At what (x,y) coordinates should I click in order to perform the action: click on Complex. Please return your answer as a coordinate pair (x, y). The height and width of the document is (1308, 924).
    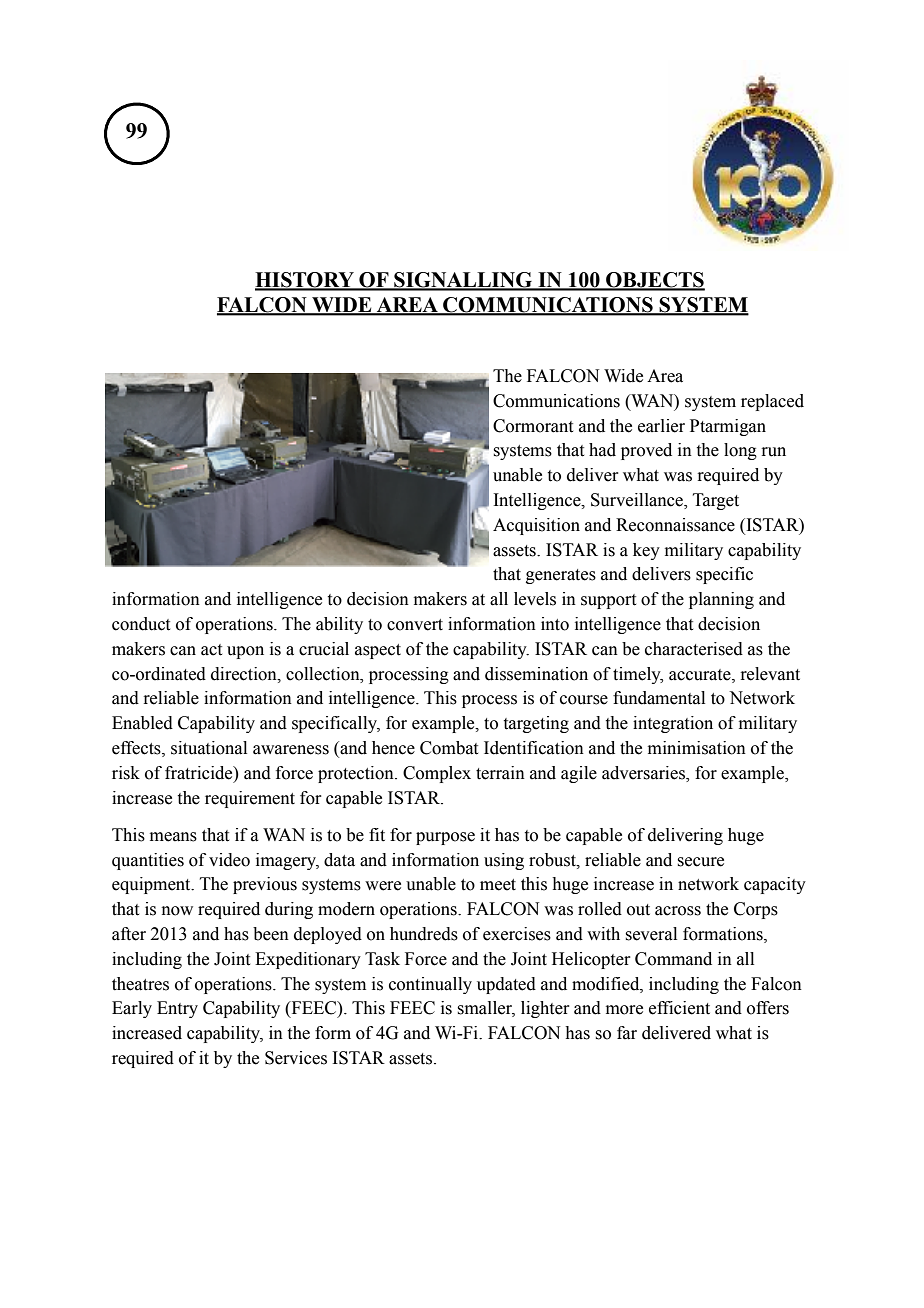
    Looking at the image, I should click on (437, 774).
